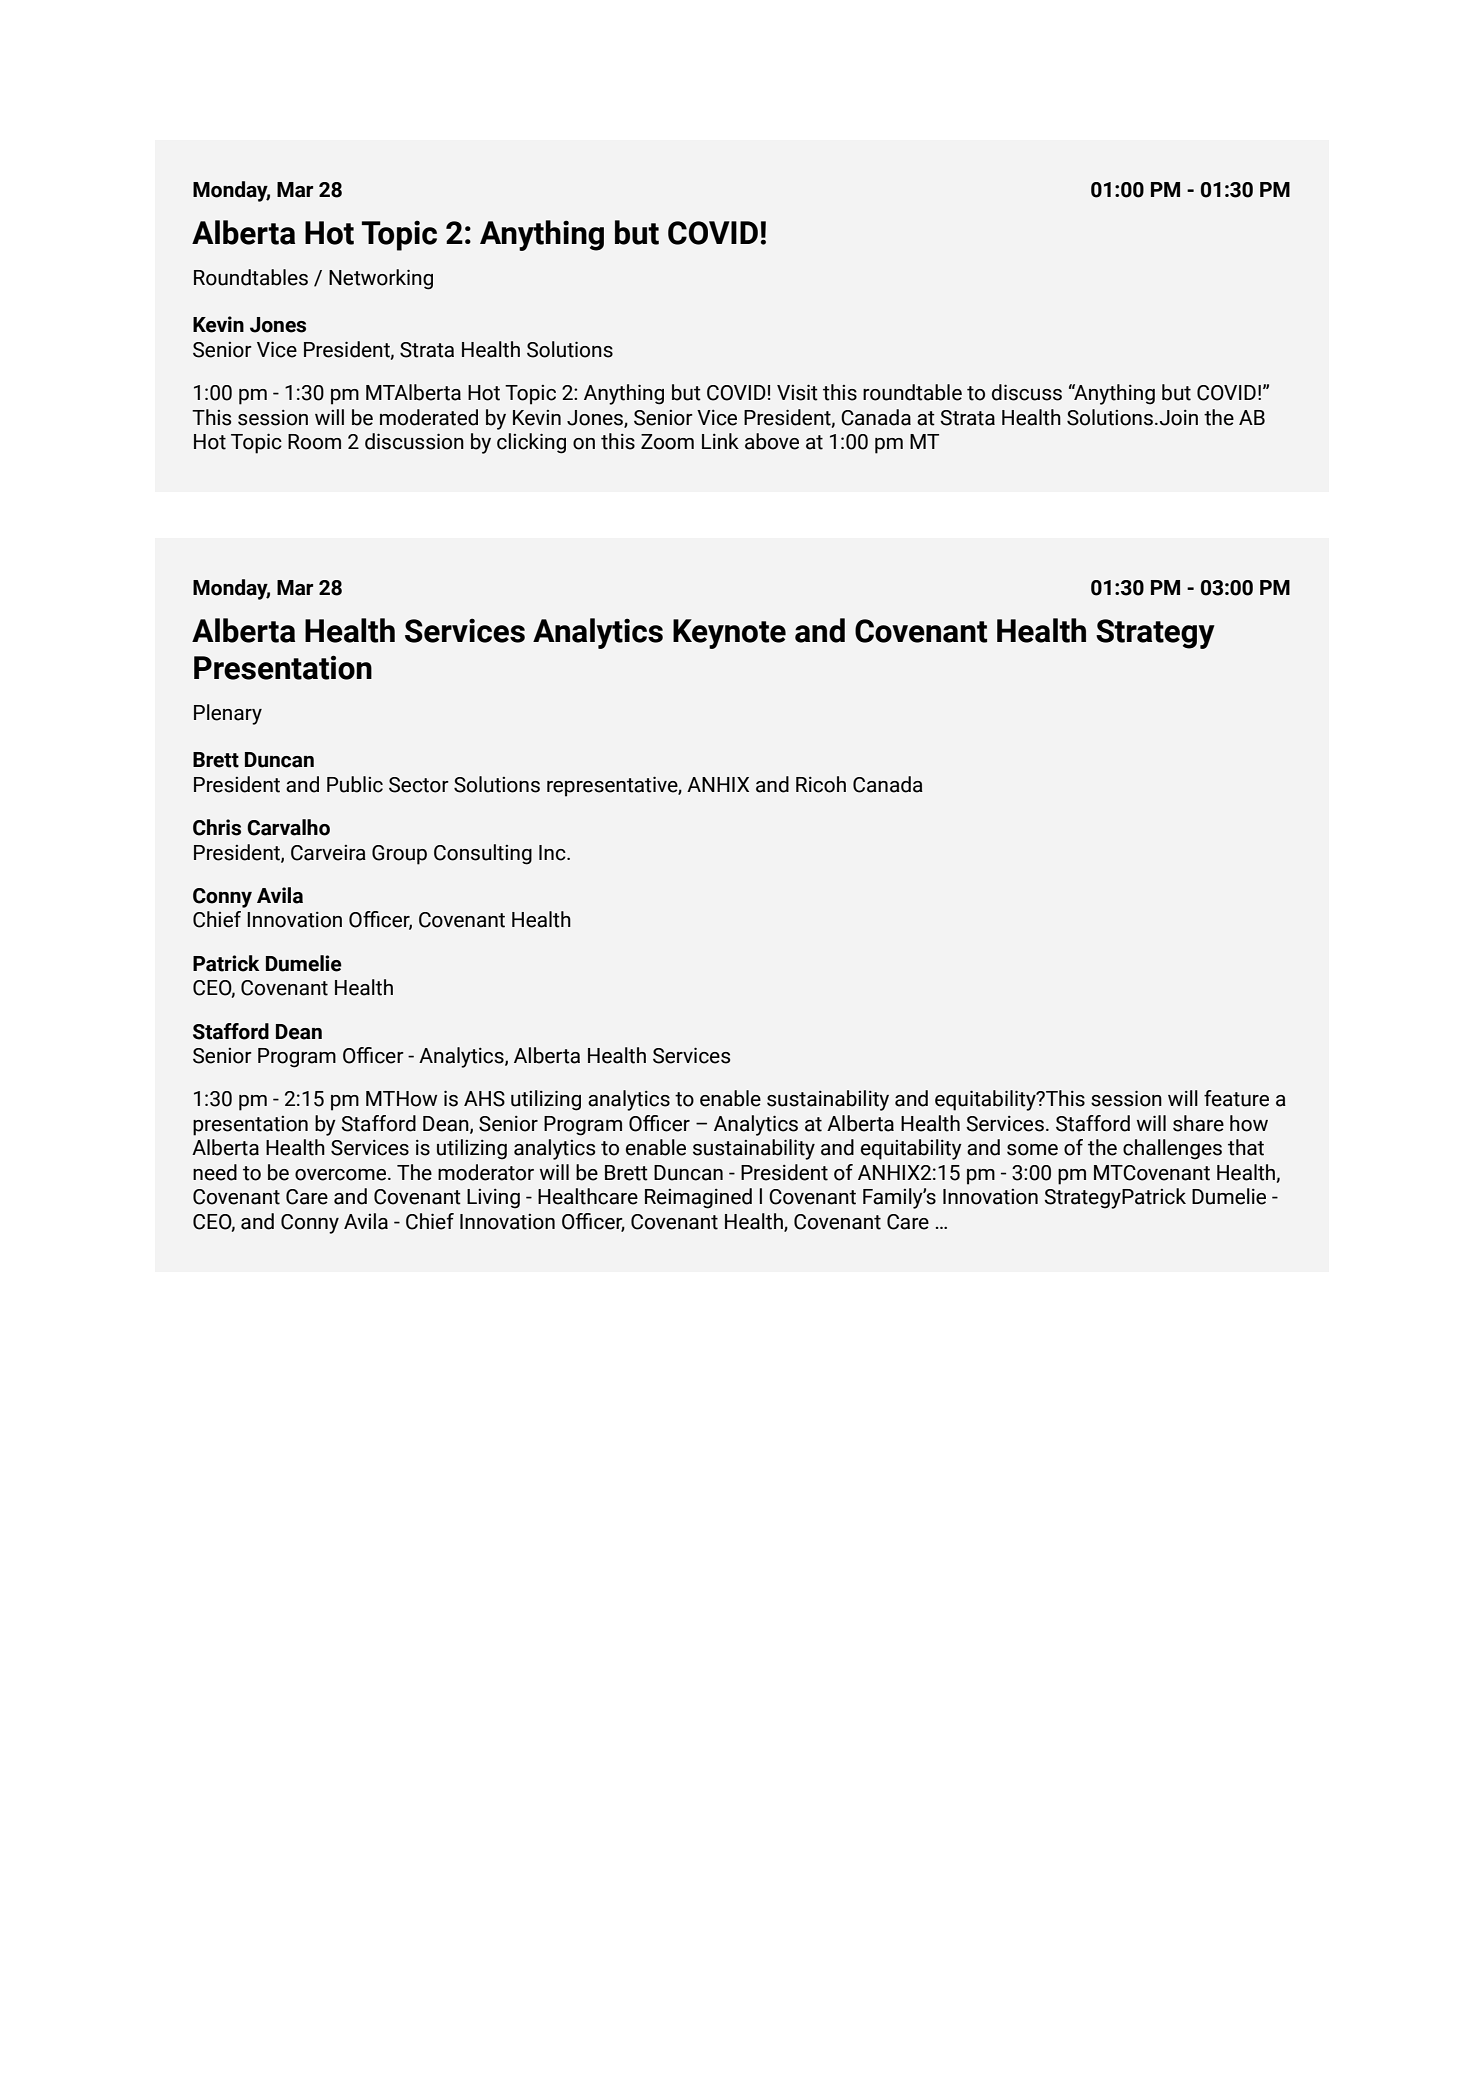 The image size is (1483, 2097). What do you see at coordinates (355, 784) in the page?
I see `Public` at bounding box center [355, 784].
